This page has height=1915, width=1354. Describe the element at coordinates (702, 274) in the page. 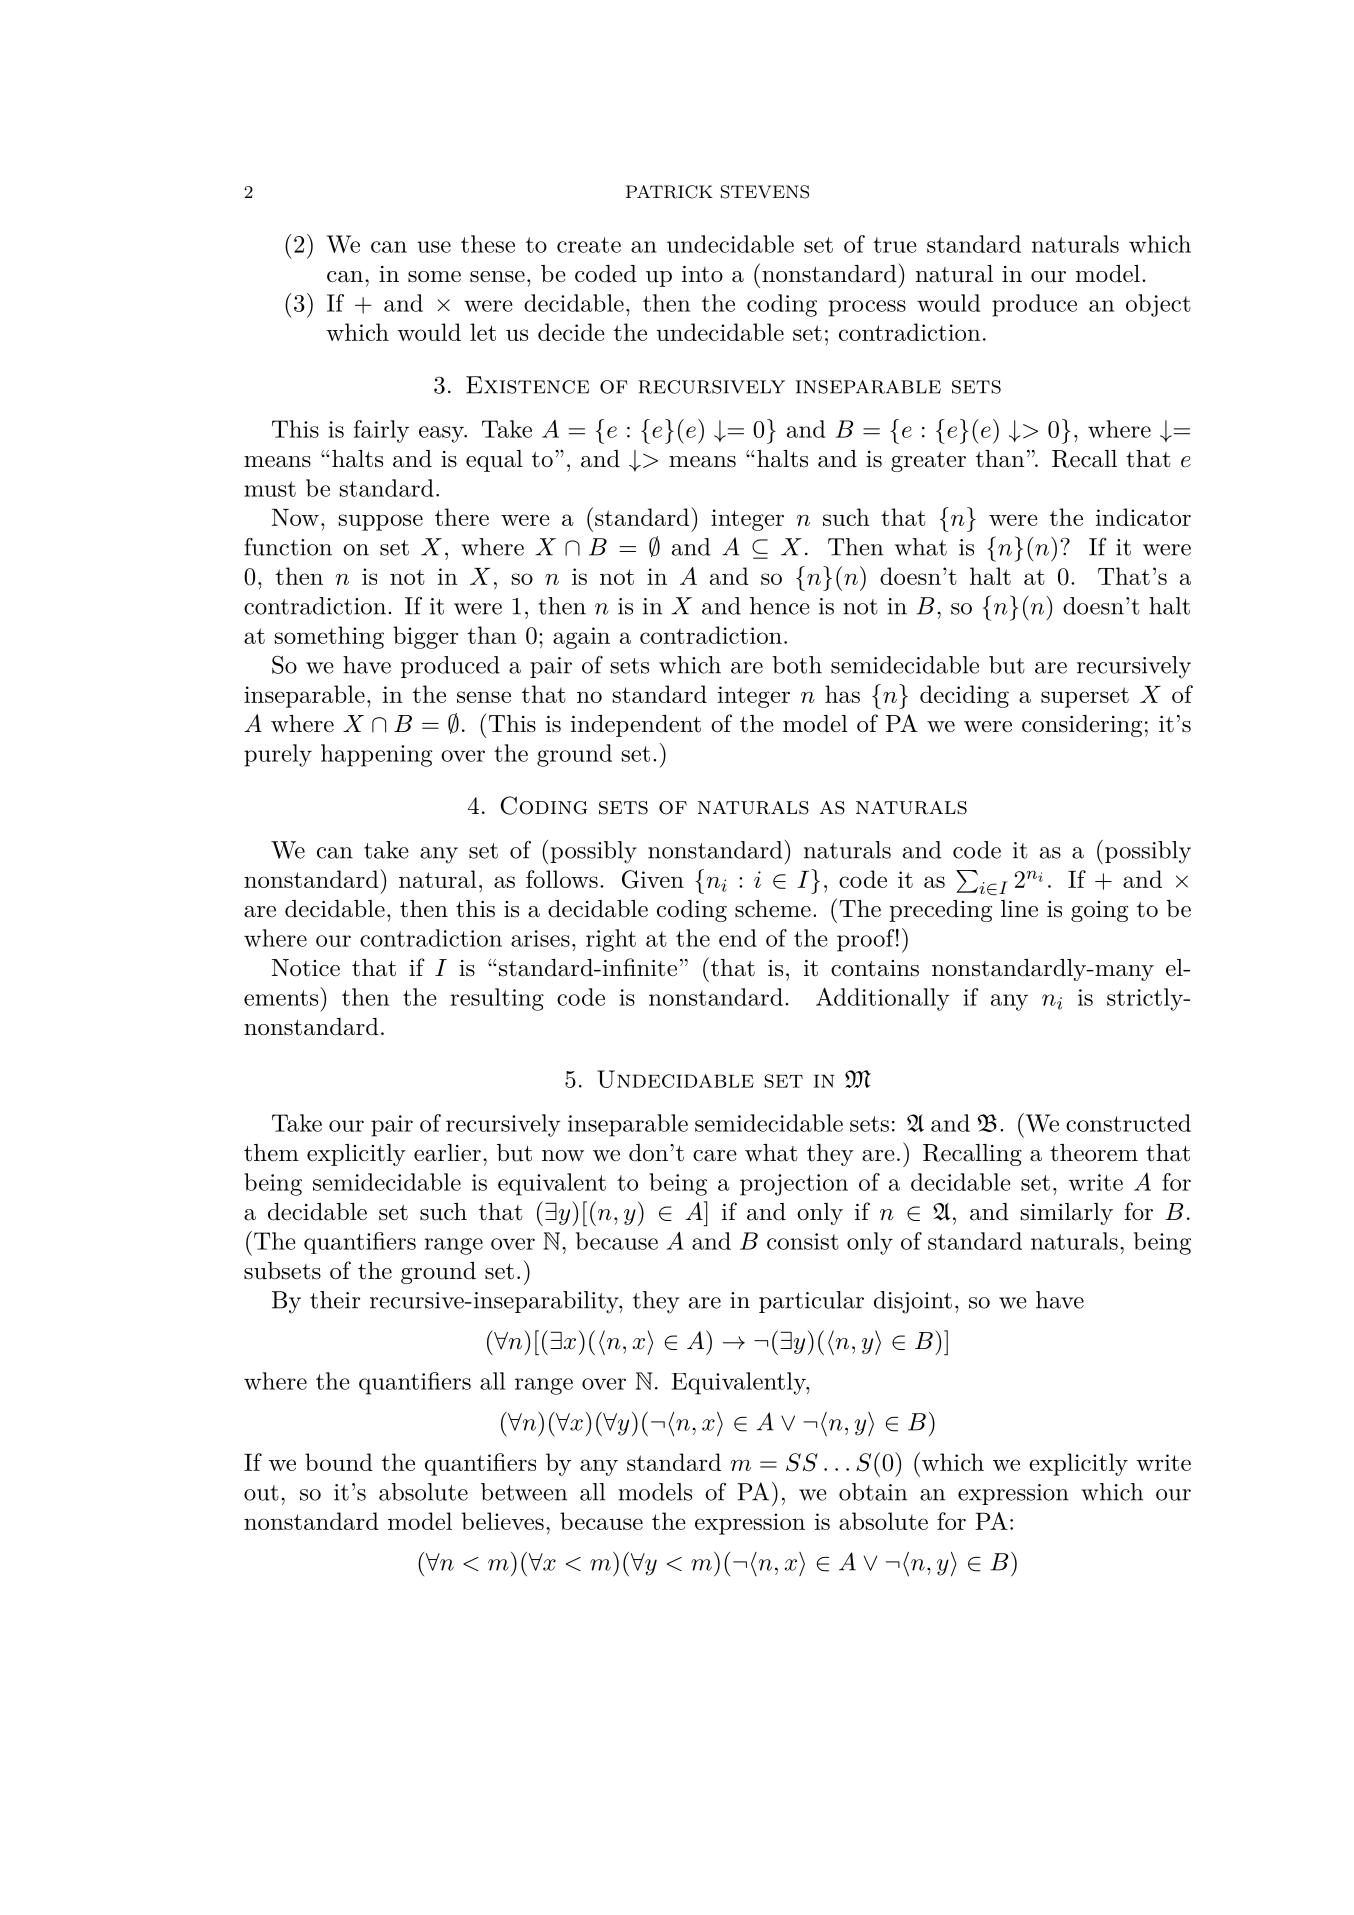

I see `into` at that location.
